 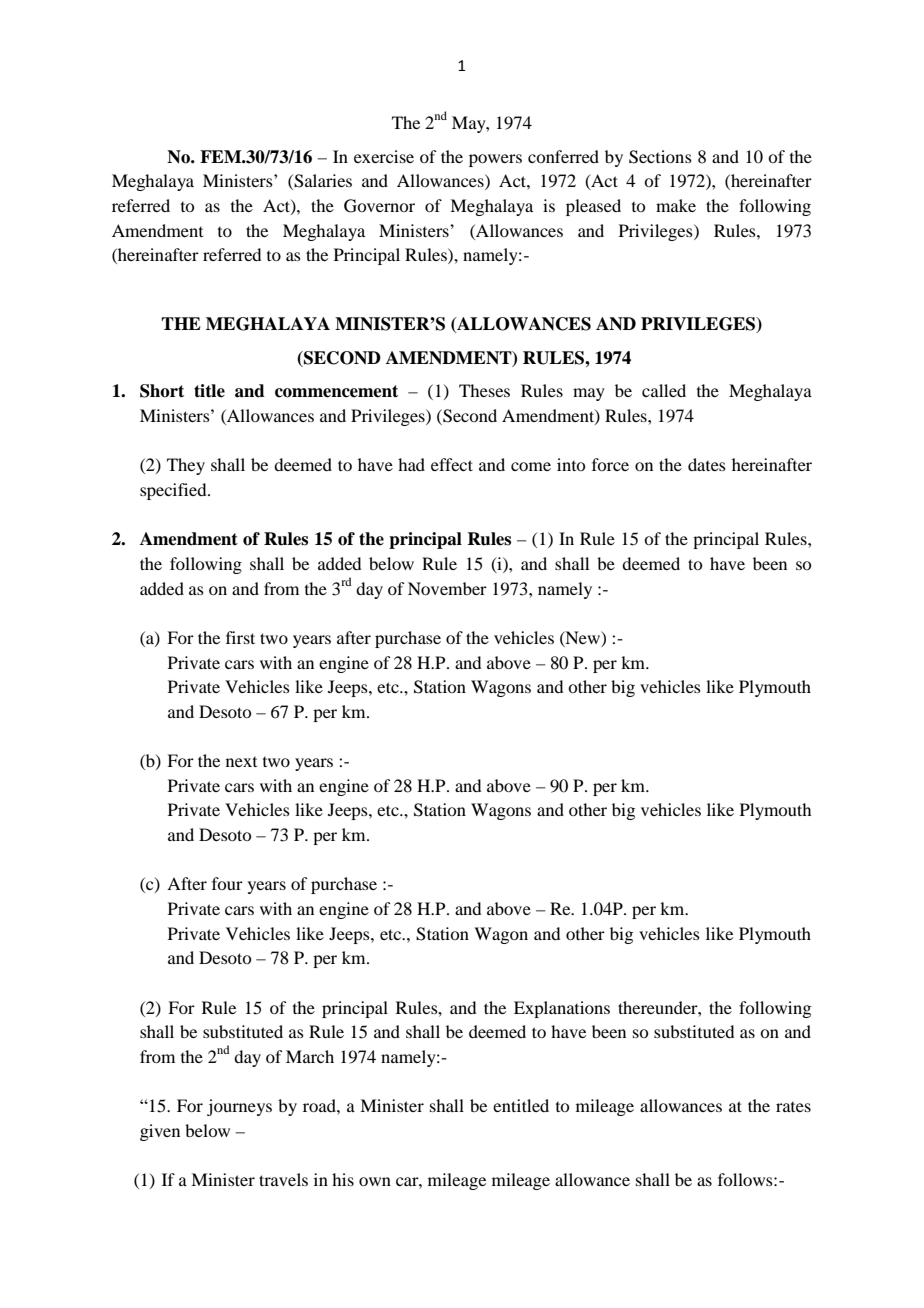 What do you see at coordinates (793, 1107) in the document?
I see `rates` at bounding box center [793, 1107].
